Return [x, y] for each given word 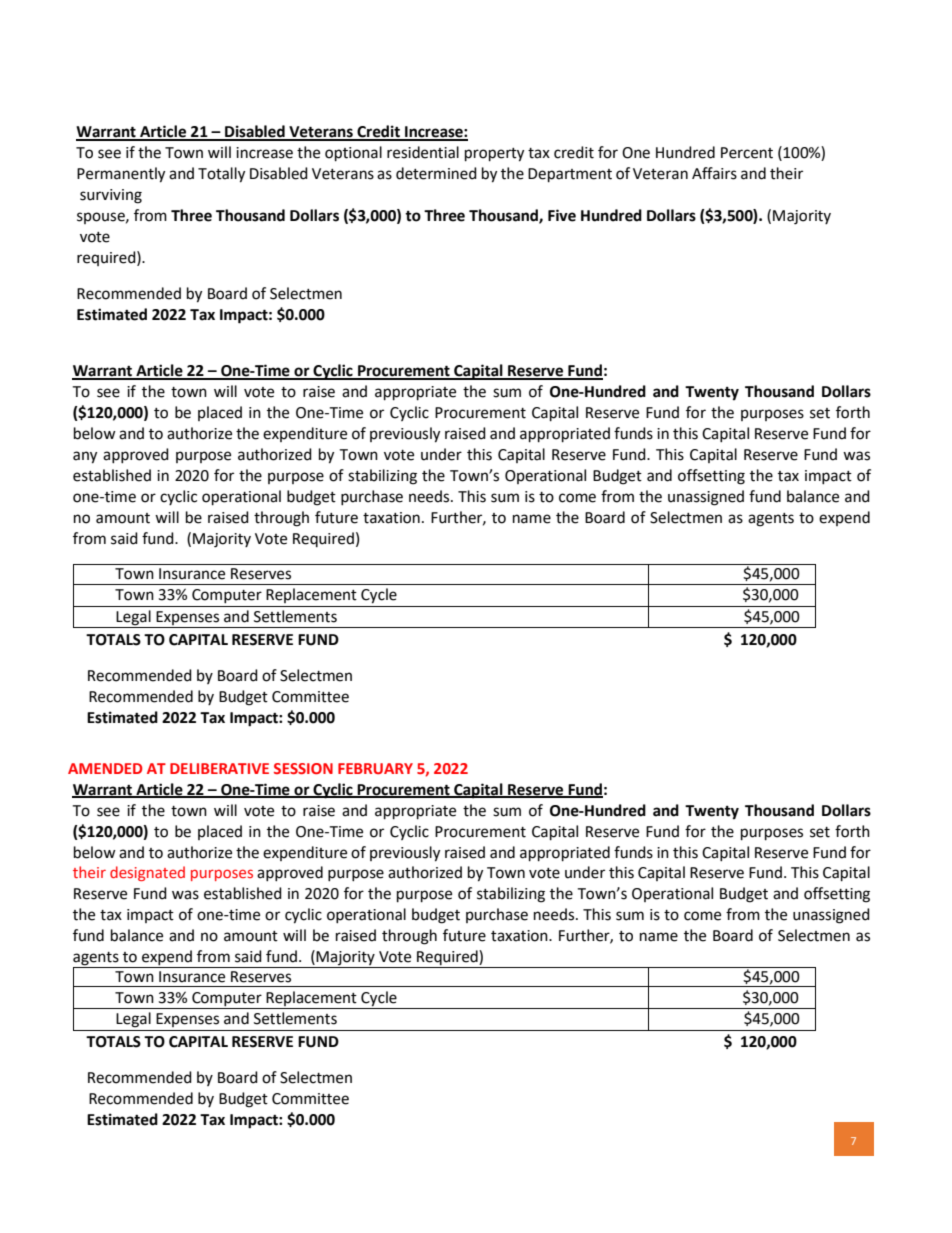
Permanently [121, 175]
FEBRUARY [375, 768]
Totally [221, 175]
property [494, 155]
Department [570, 175]
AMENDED [105, 768]
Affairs [714, 173]
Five [562, 215]
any [85, 457]
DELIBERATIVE [219, 768]
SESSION [303, 768]
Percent [747, 153]
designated [147, 873]
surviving [111, 196]
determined [436, 173]
